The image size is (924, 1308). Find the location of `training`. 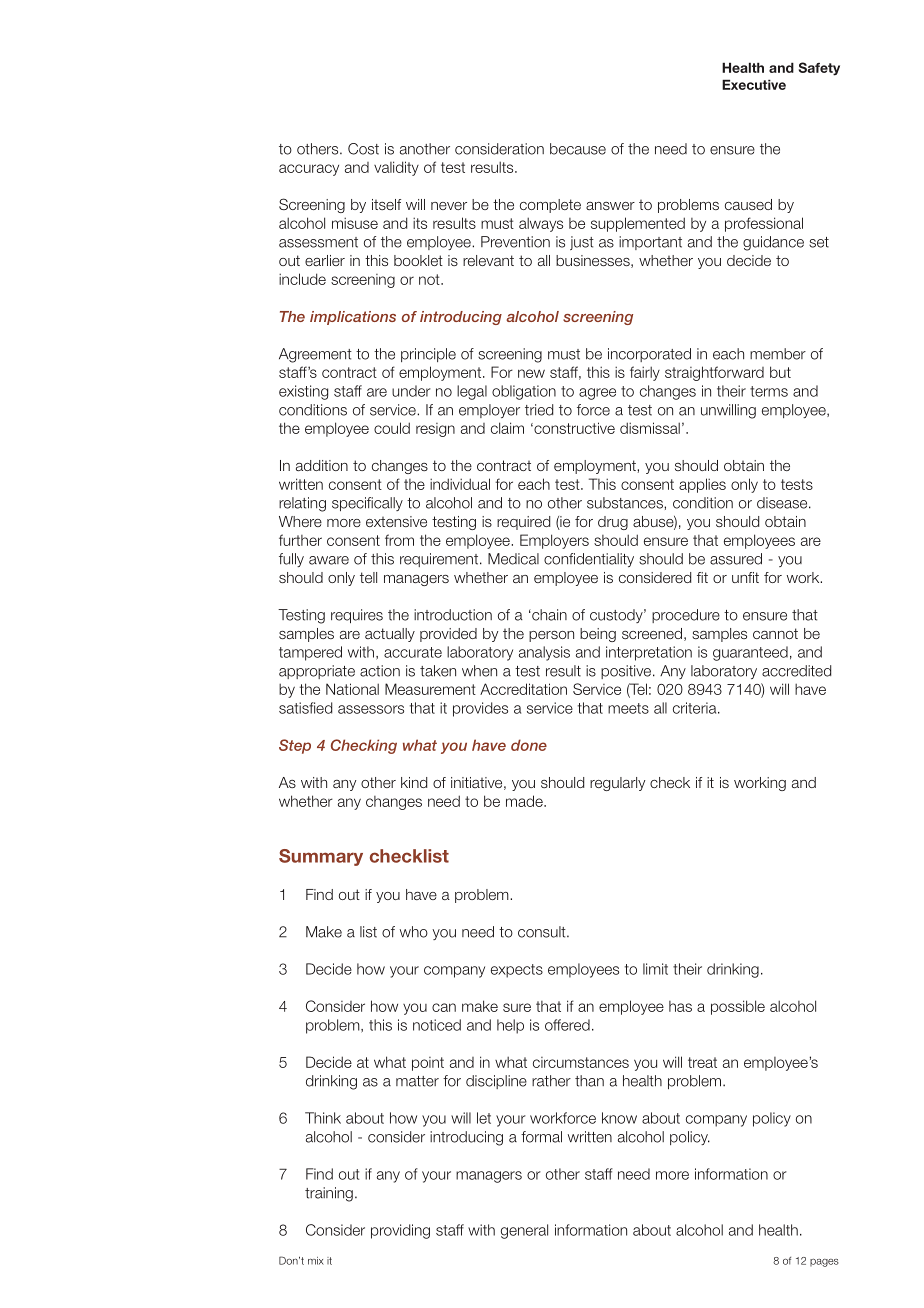

training is located at coordinates (329, 1194).
